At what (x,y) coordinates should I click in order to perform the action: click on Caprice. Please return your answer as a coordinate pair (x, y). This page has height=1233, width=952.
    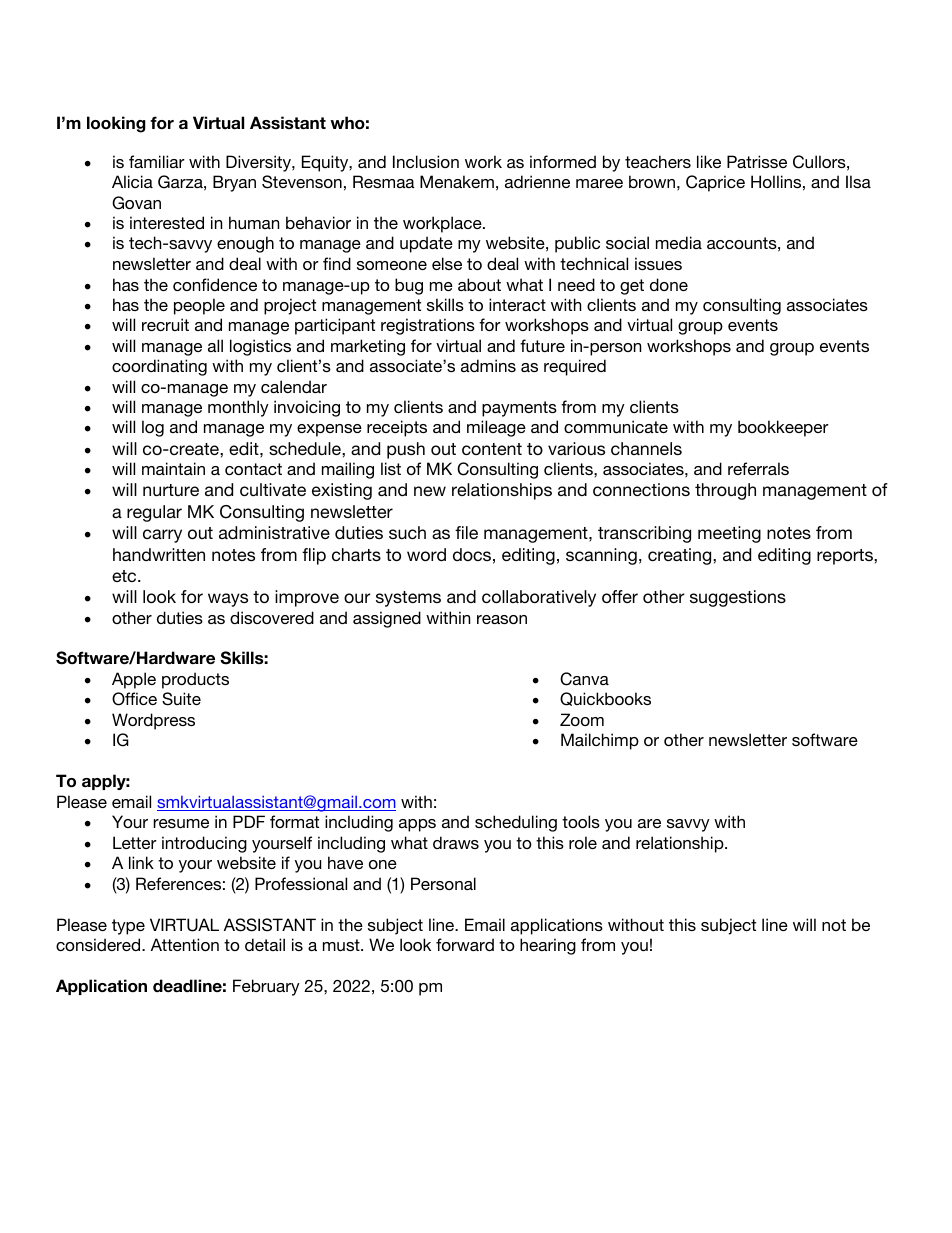
    Looking at the image, I should click on (715, 183).
